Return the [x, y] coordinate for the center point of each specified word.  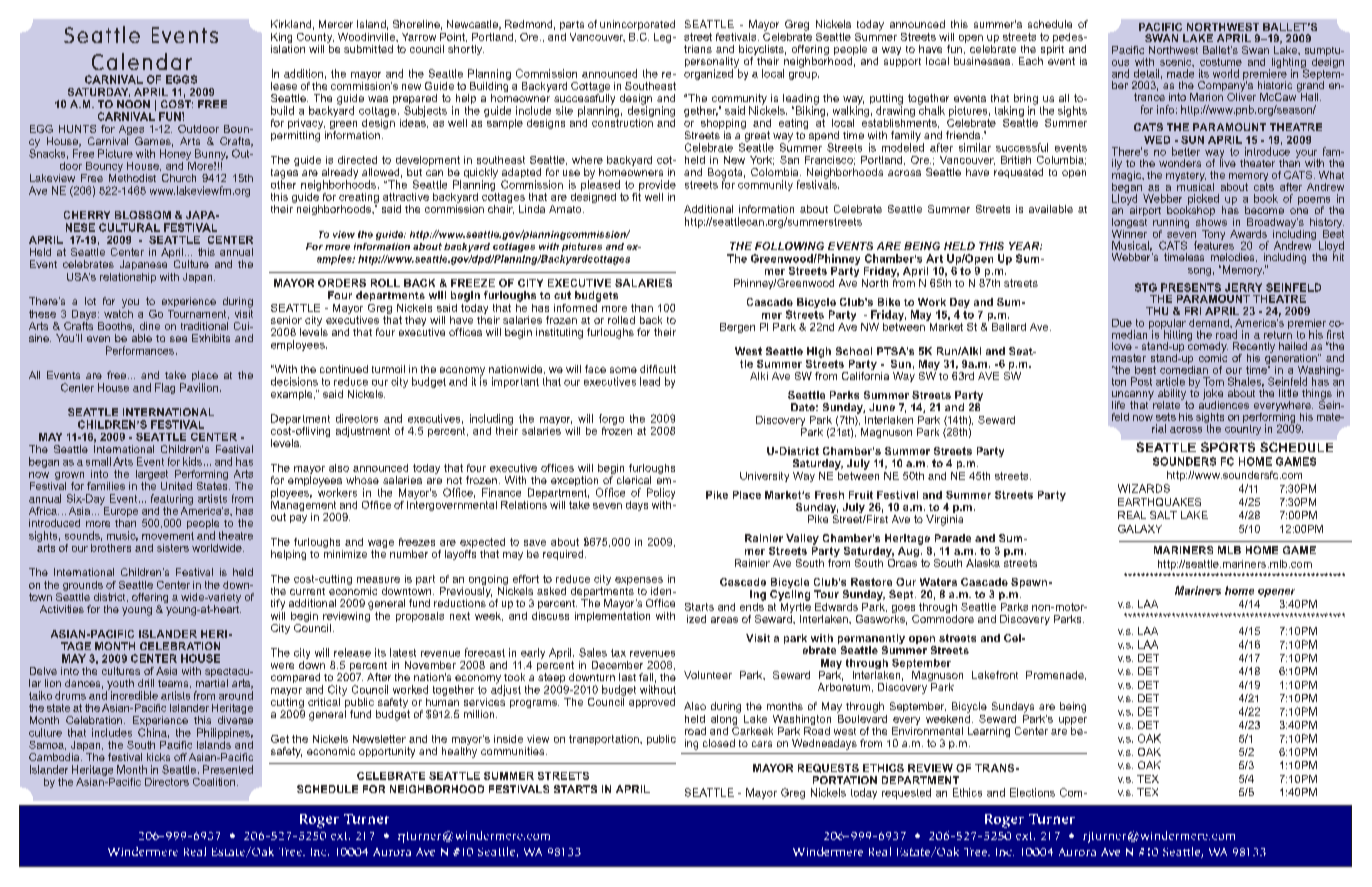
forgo [611, 419]
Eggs [181, 79]
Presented [228, 769]
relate [1168, 404]
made [1180, 73]
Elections [1032, 792]
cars [762, 744]
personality [712, 63]
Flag [165, 388]
